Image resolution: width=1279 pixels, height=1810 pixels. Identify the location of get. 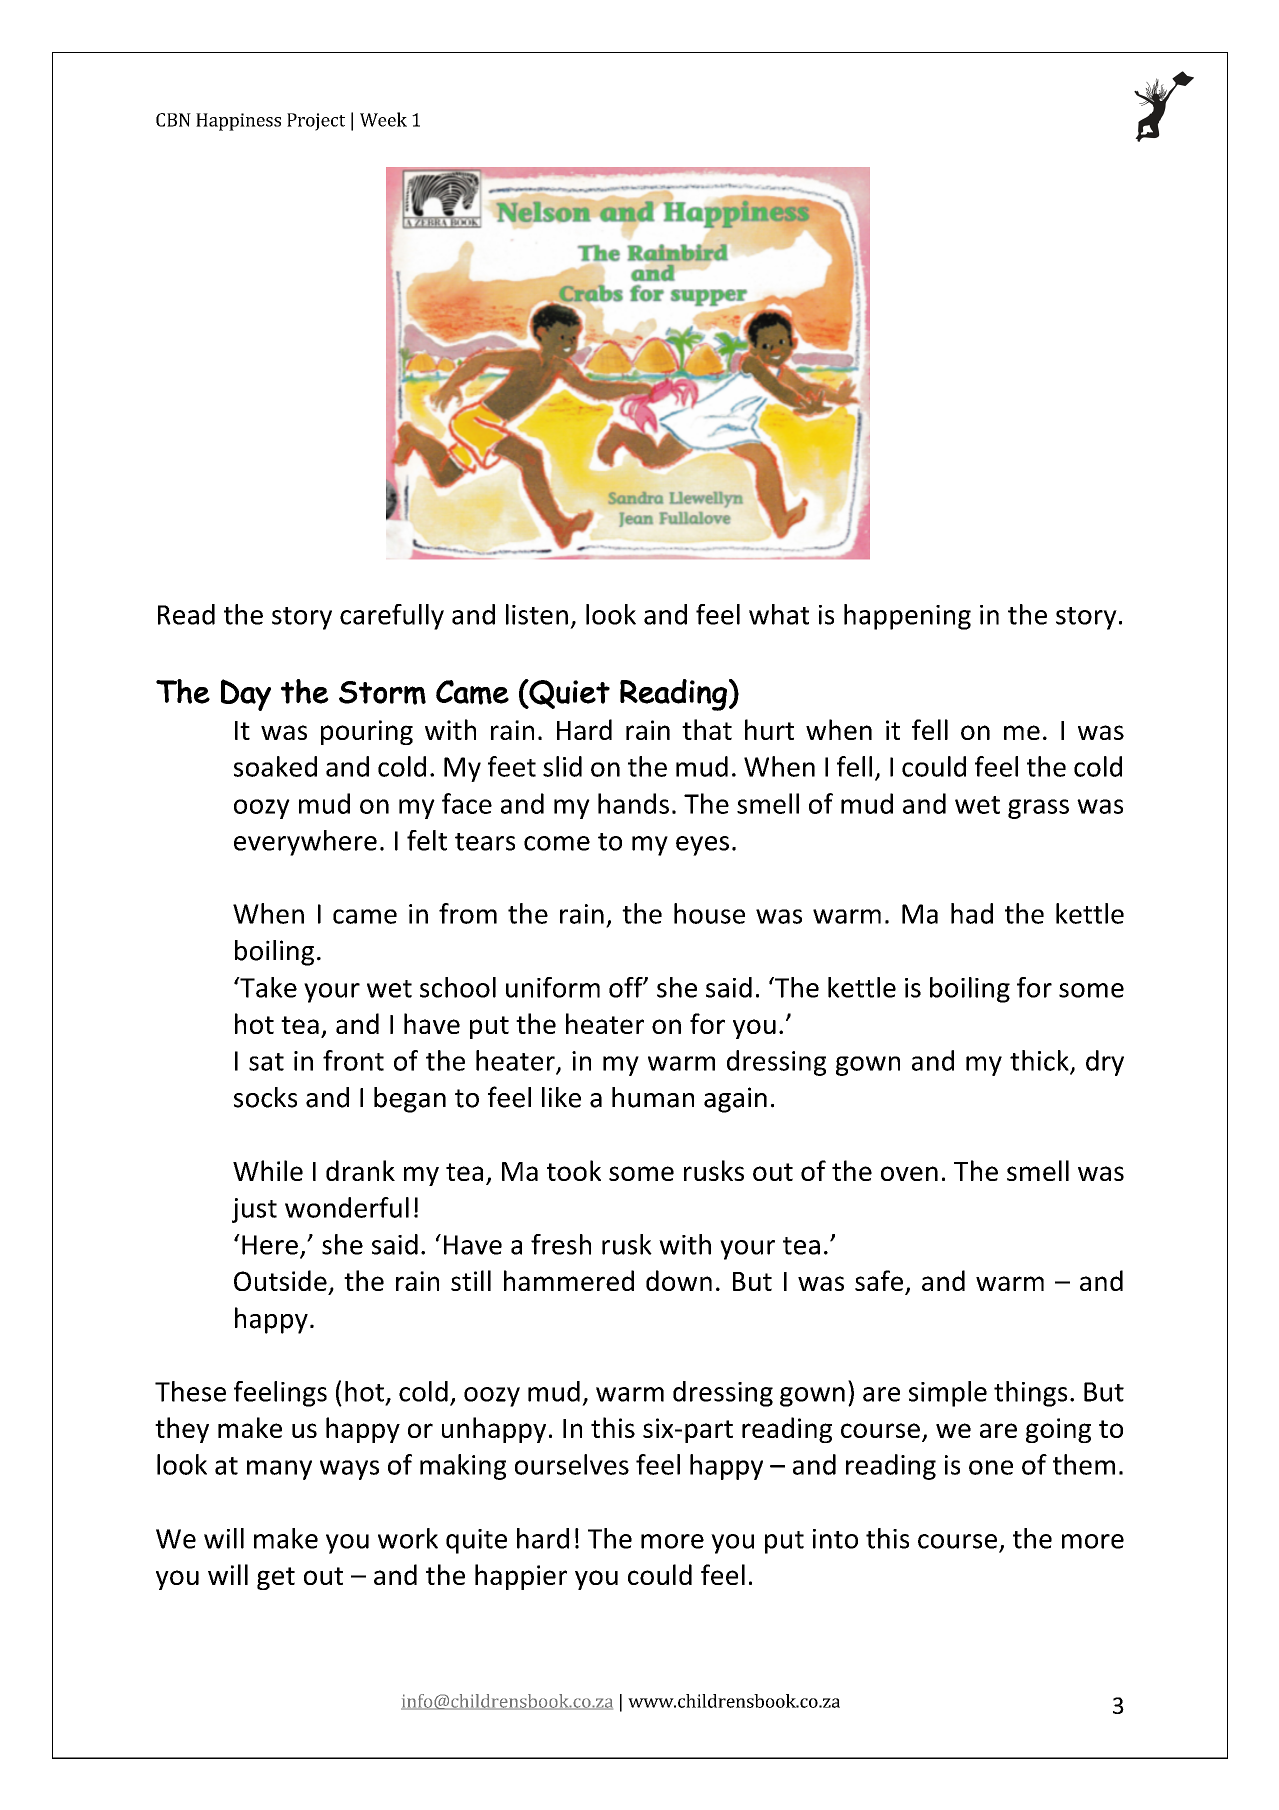
(276, 1578).
